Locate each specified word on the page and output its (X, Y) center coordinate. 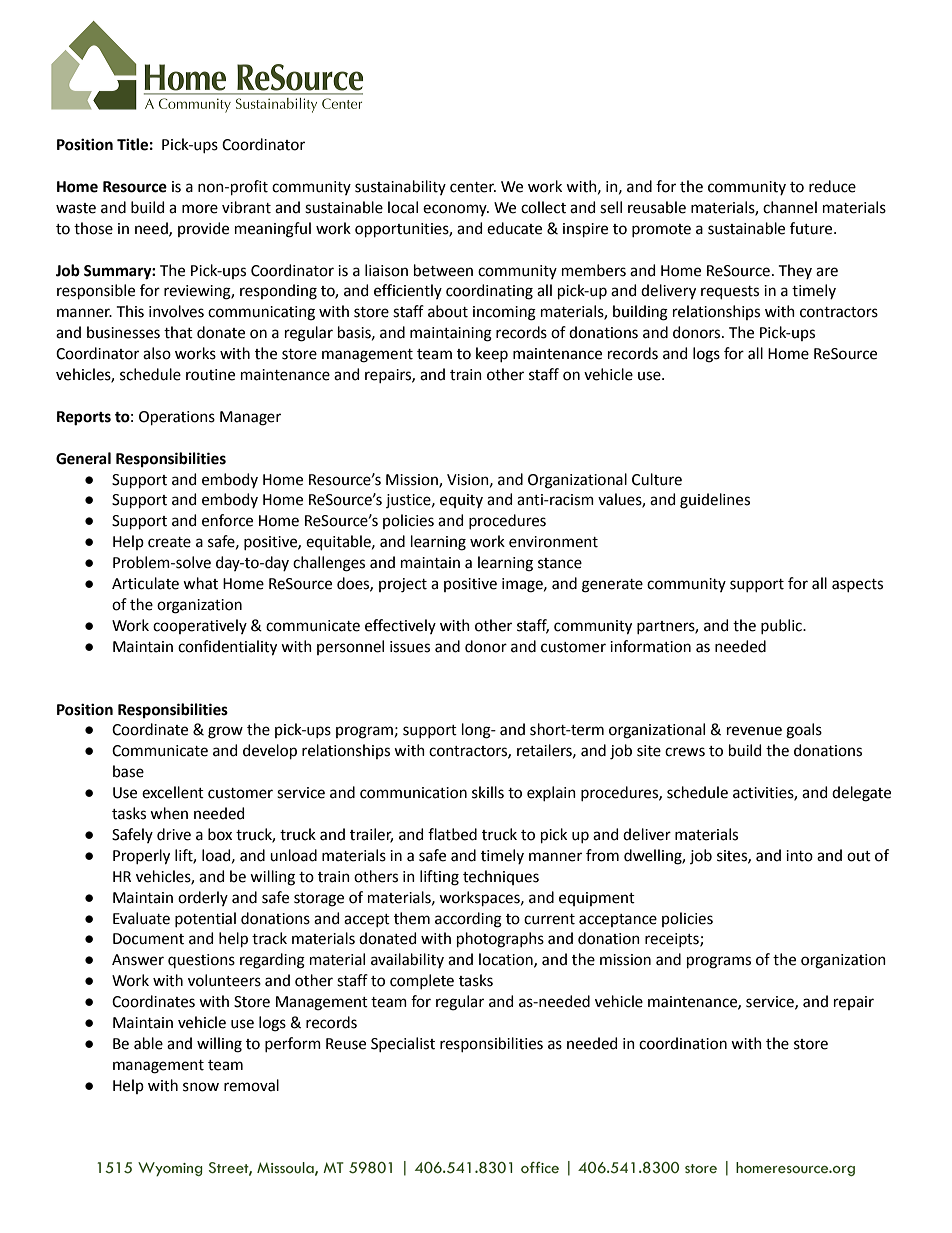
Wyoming (170, 1169)
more (200, 209)
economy (456, 210)
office (540, 1168)
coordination (683, 1043)
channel (790, 207)
